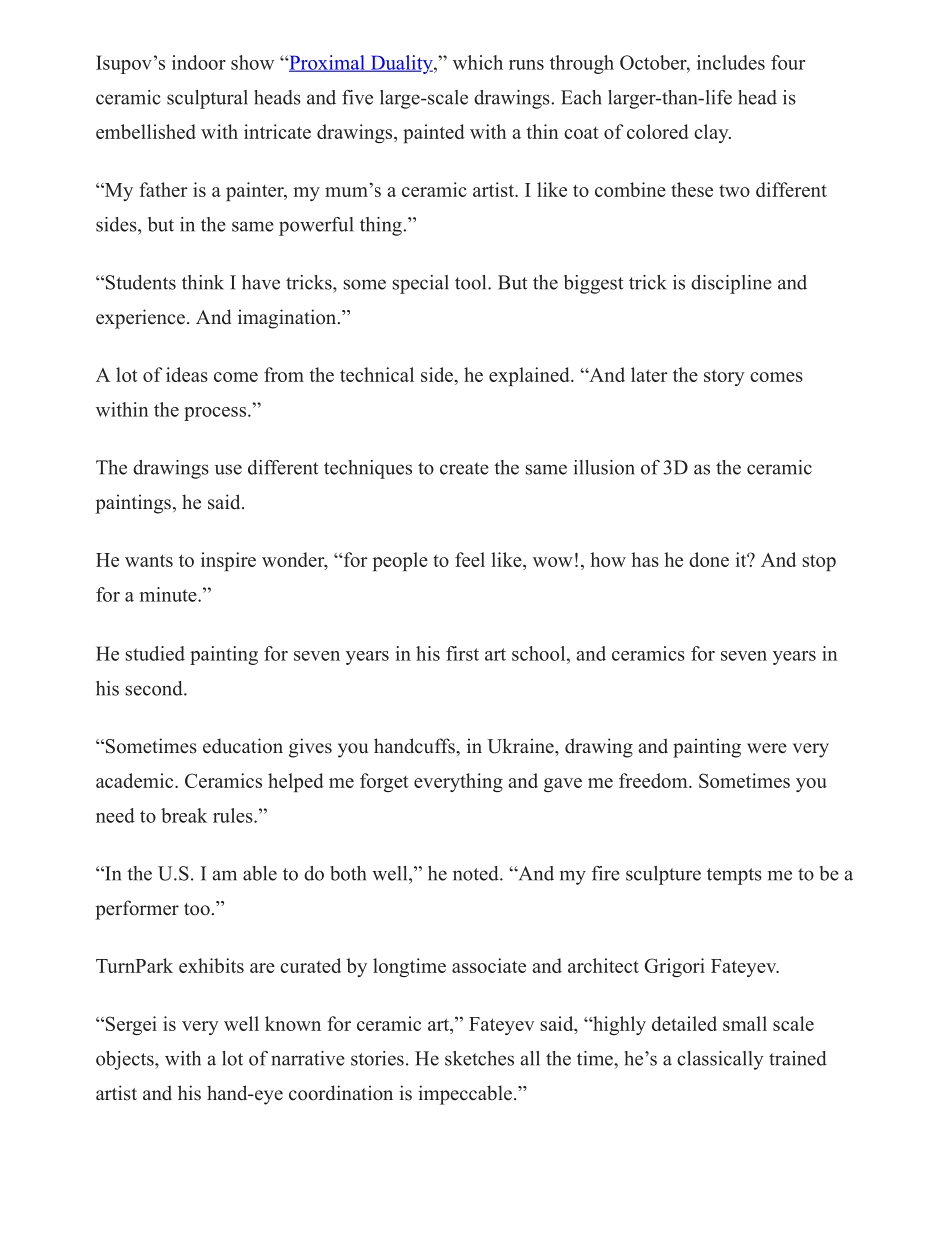 This screenshot has width=952, height=1233. What do you see at coordinates (477, 873) in the screenshot?
I see `noted` at bounding box center [477, 873].
